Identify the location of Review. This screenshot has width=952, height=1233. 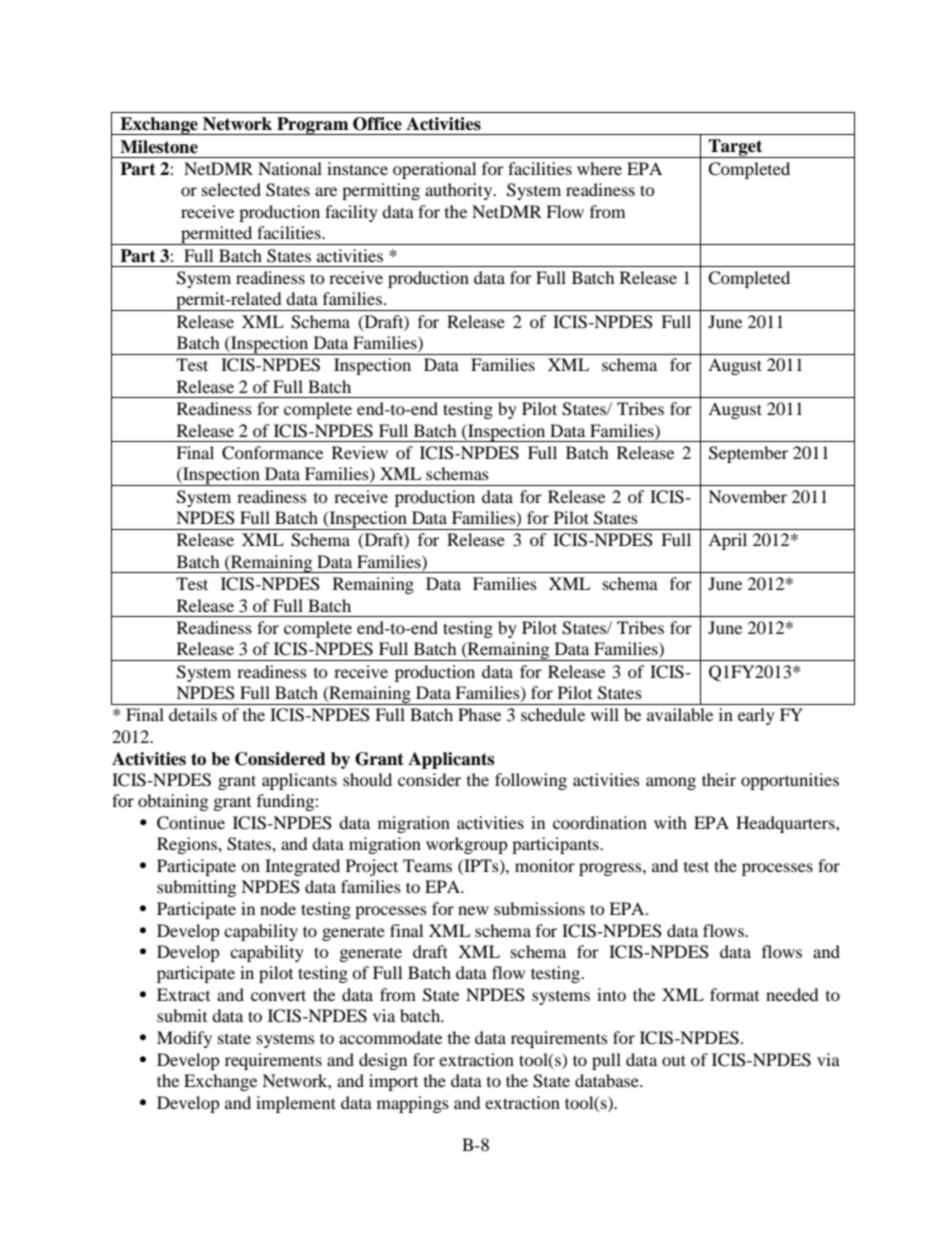
(360, 452).
